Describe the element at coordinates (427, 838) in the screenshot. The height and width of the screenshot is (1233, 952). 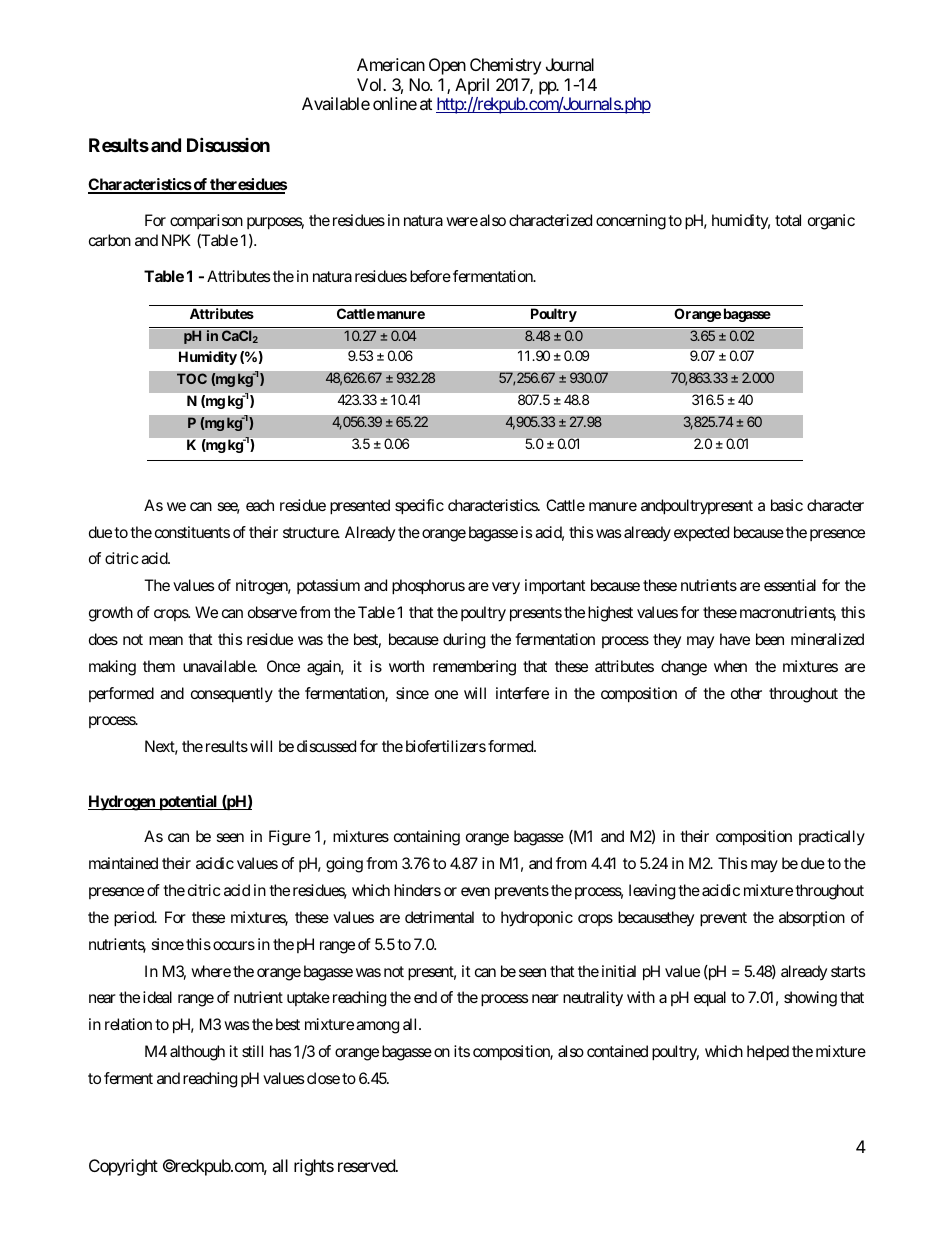
I see `containing` at that location.
